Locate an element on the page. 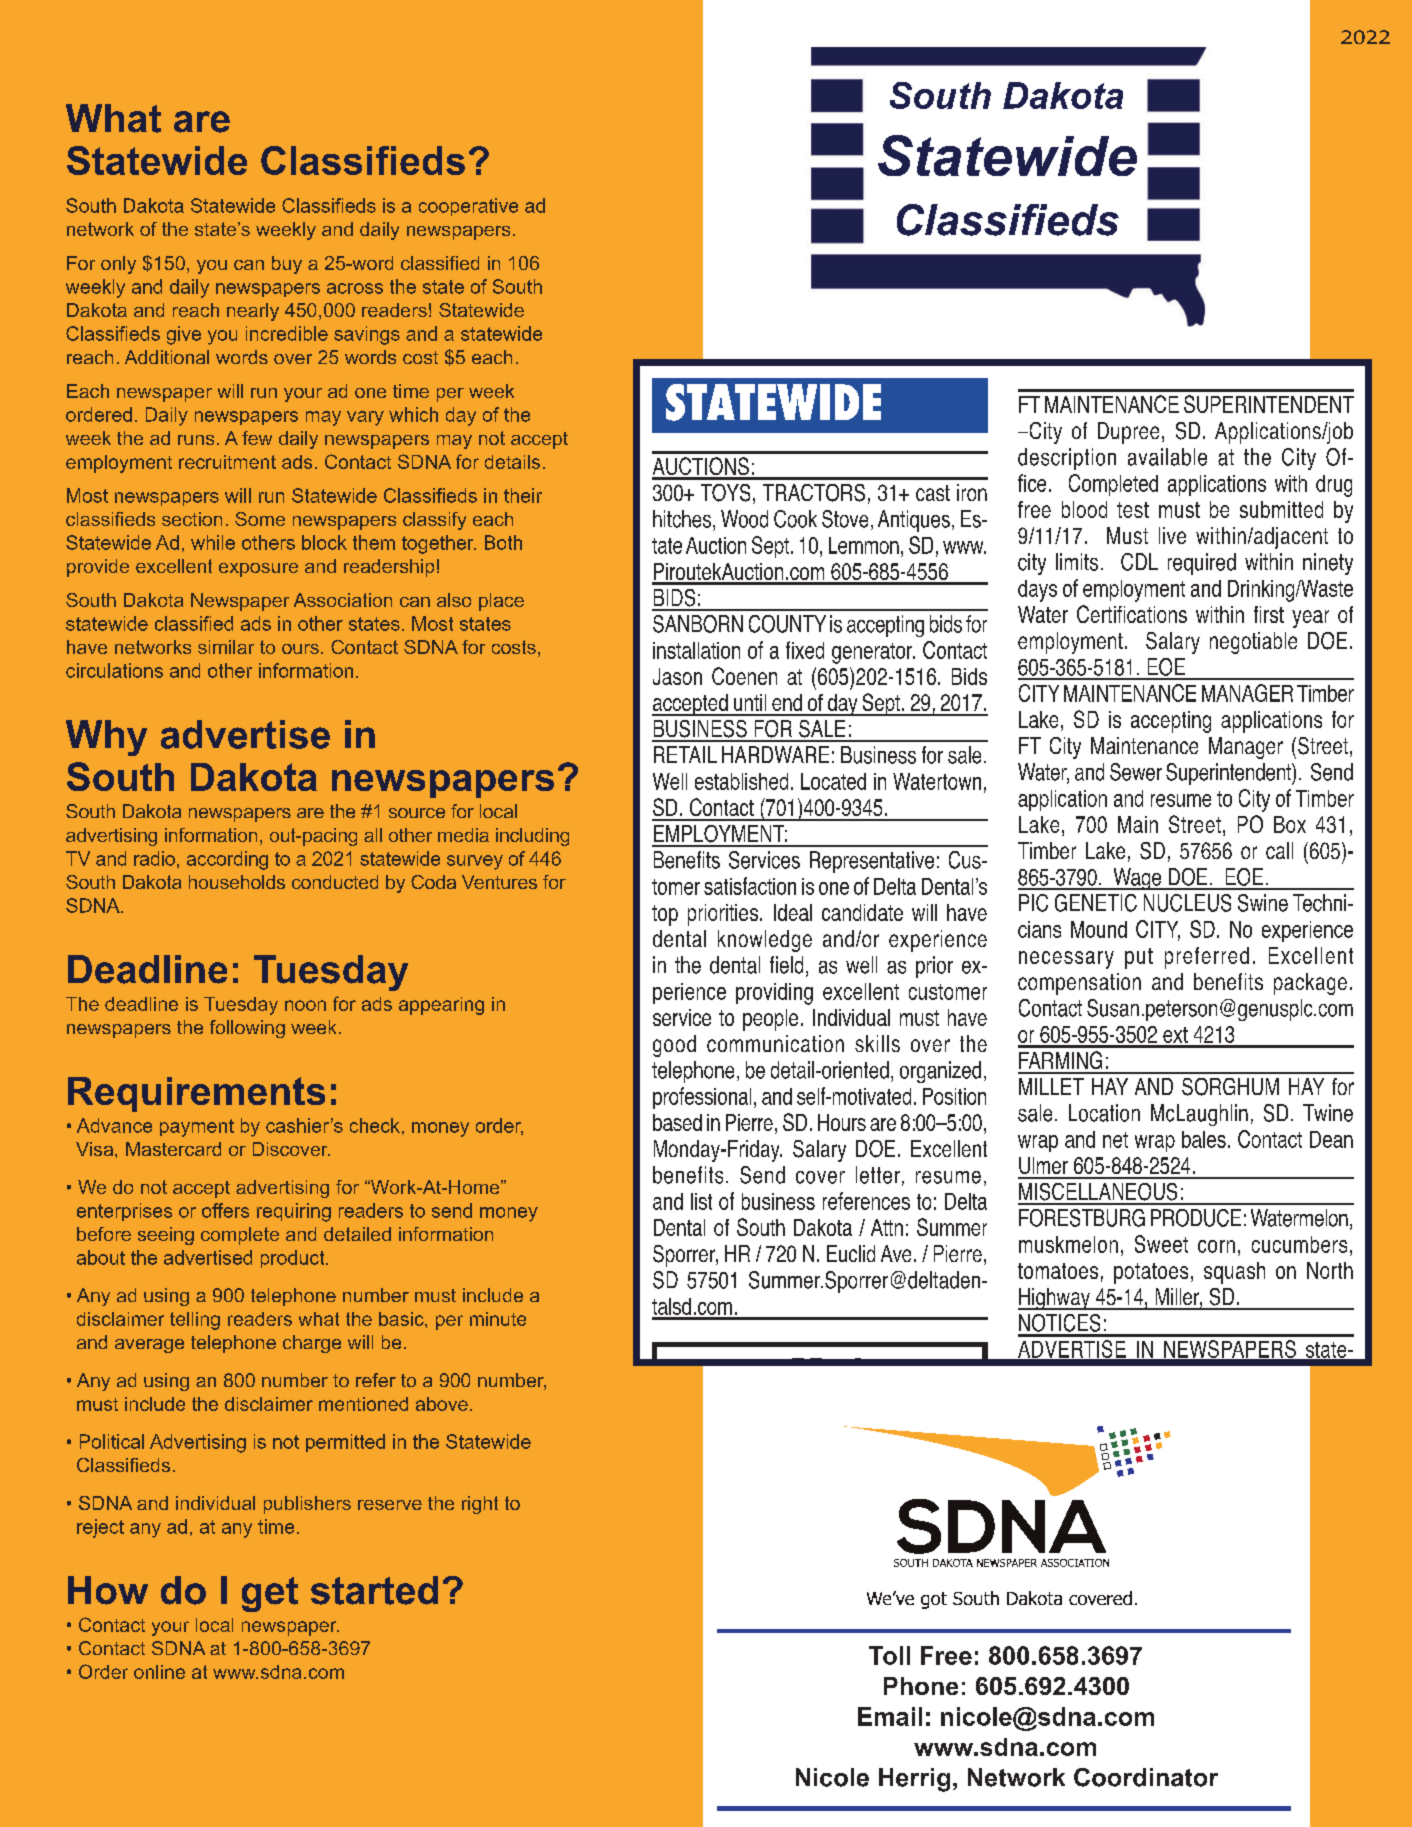 This page has width=1412, height=1827. Sewer is located at coordinates (1136, 772).
